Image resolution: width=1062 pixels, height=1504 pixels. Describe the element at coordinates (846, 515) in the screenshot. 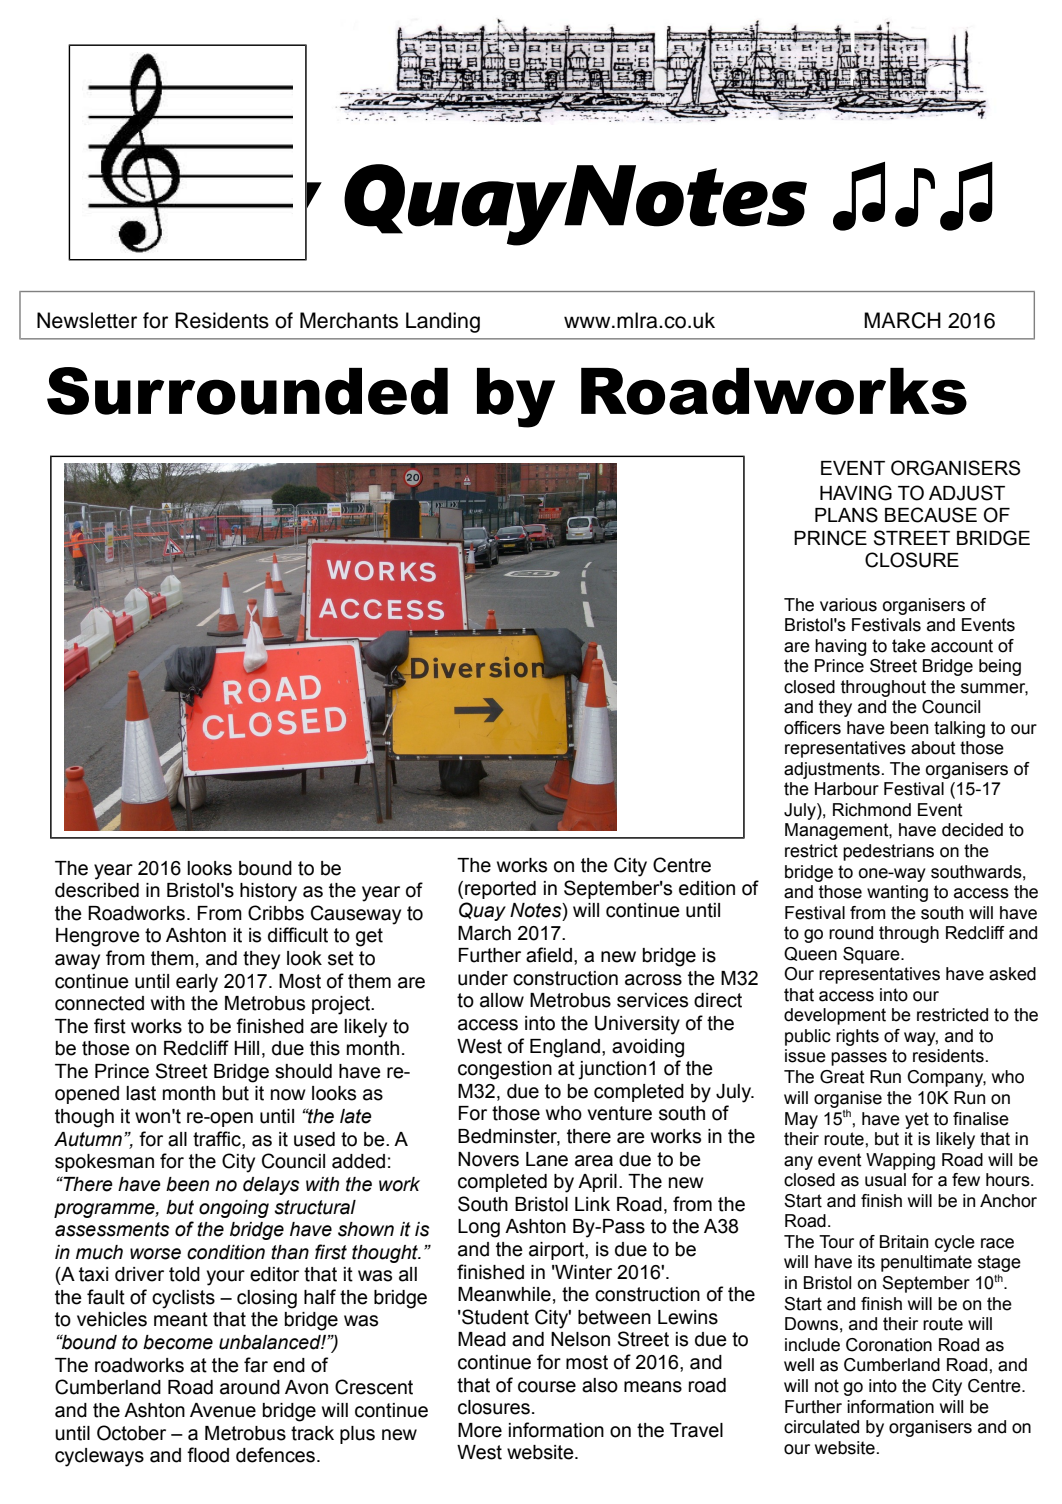

I see `PLANS` at that location.
